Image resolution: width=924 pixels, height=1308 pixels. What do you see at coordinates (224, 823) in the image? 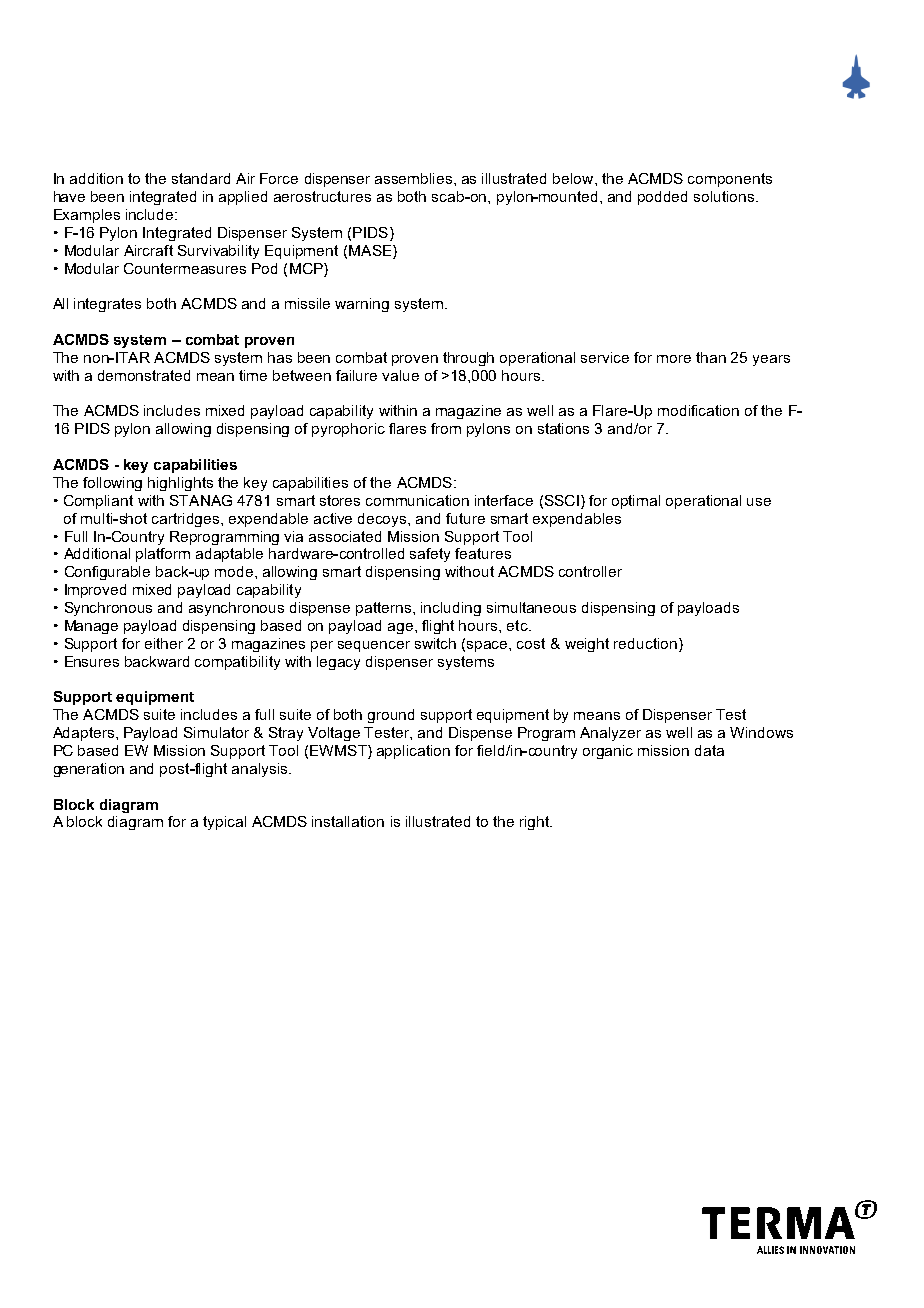
I see `typical` at bounding box center [224, 823].
